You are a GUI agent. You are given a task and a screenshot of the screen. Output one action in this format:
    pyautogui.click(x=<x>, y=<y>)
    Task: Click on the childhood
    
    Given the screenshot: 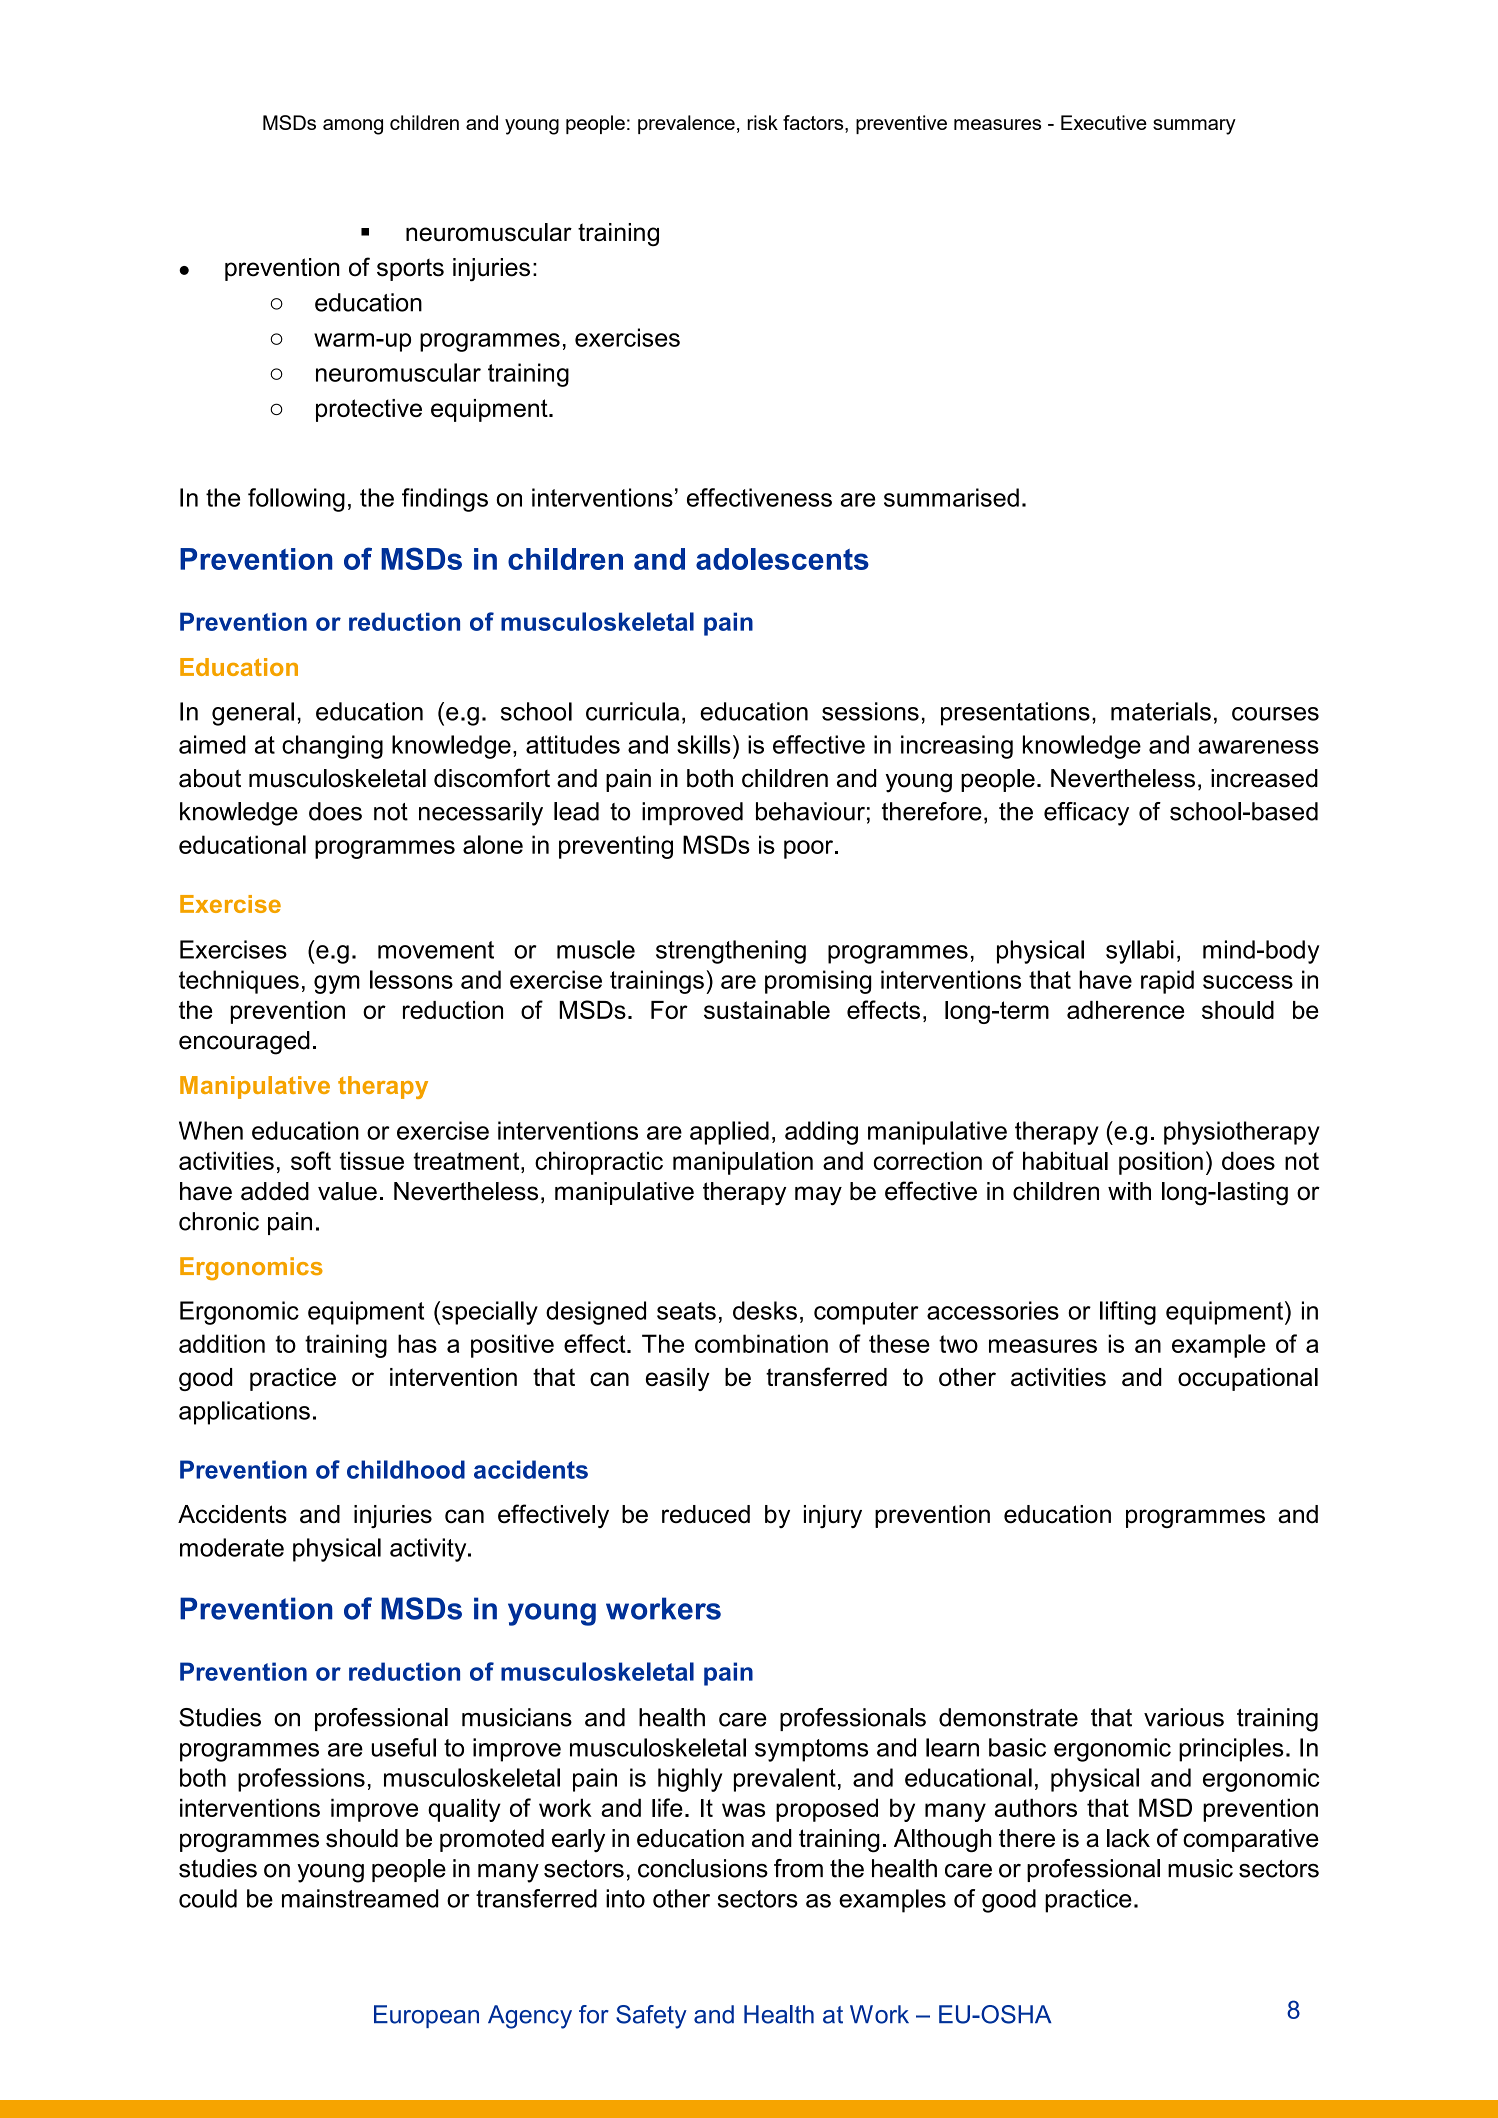 What is the action you would take?
    pyautogui.click(x=406, y=1469)
